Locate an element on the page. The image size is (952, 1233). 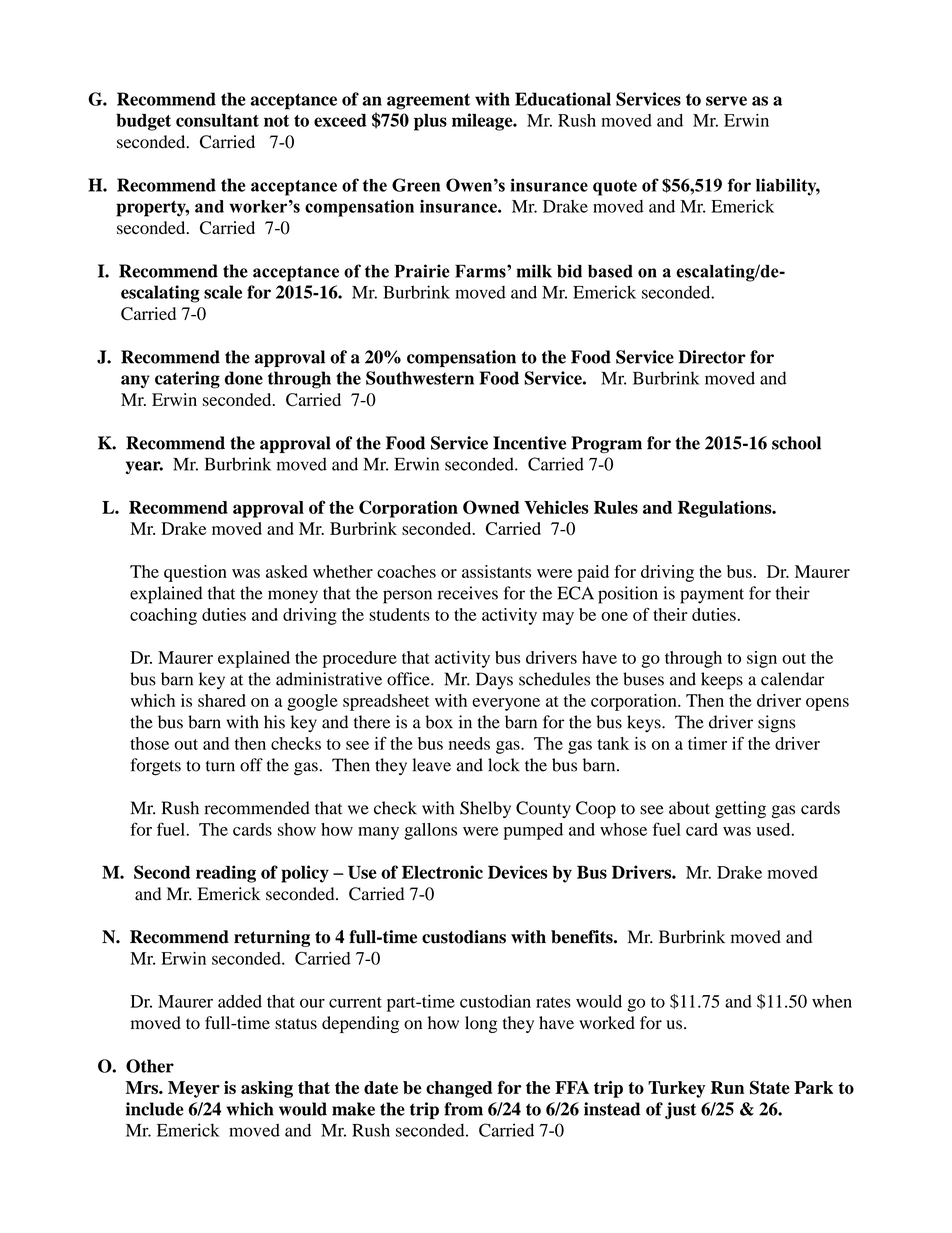
school is located at coordinates (796, 443).
